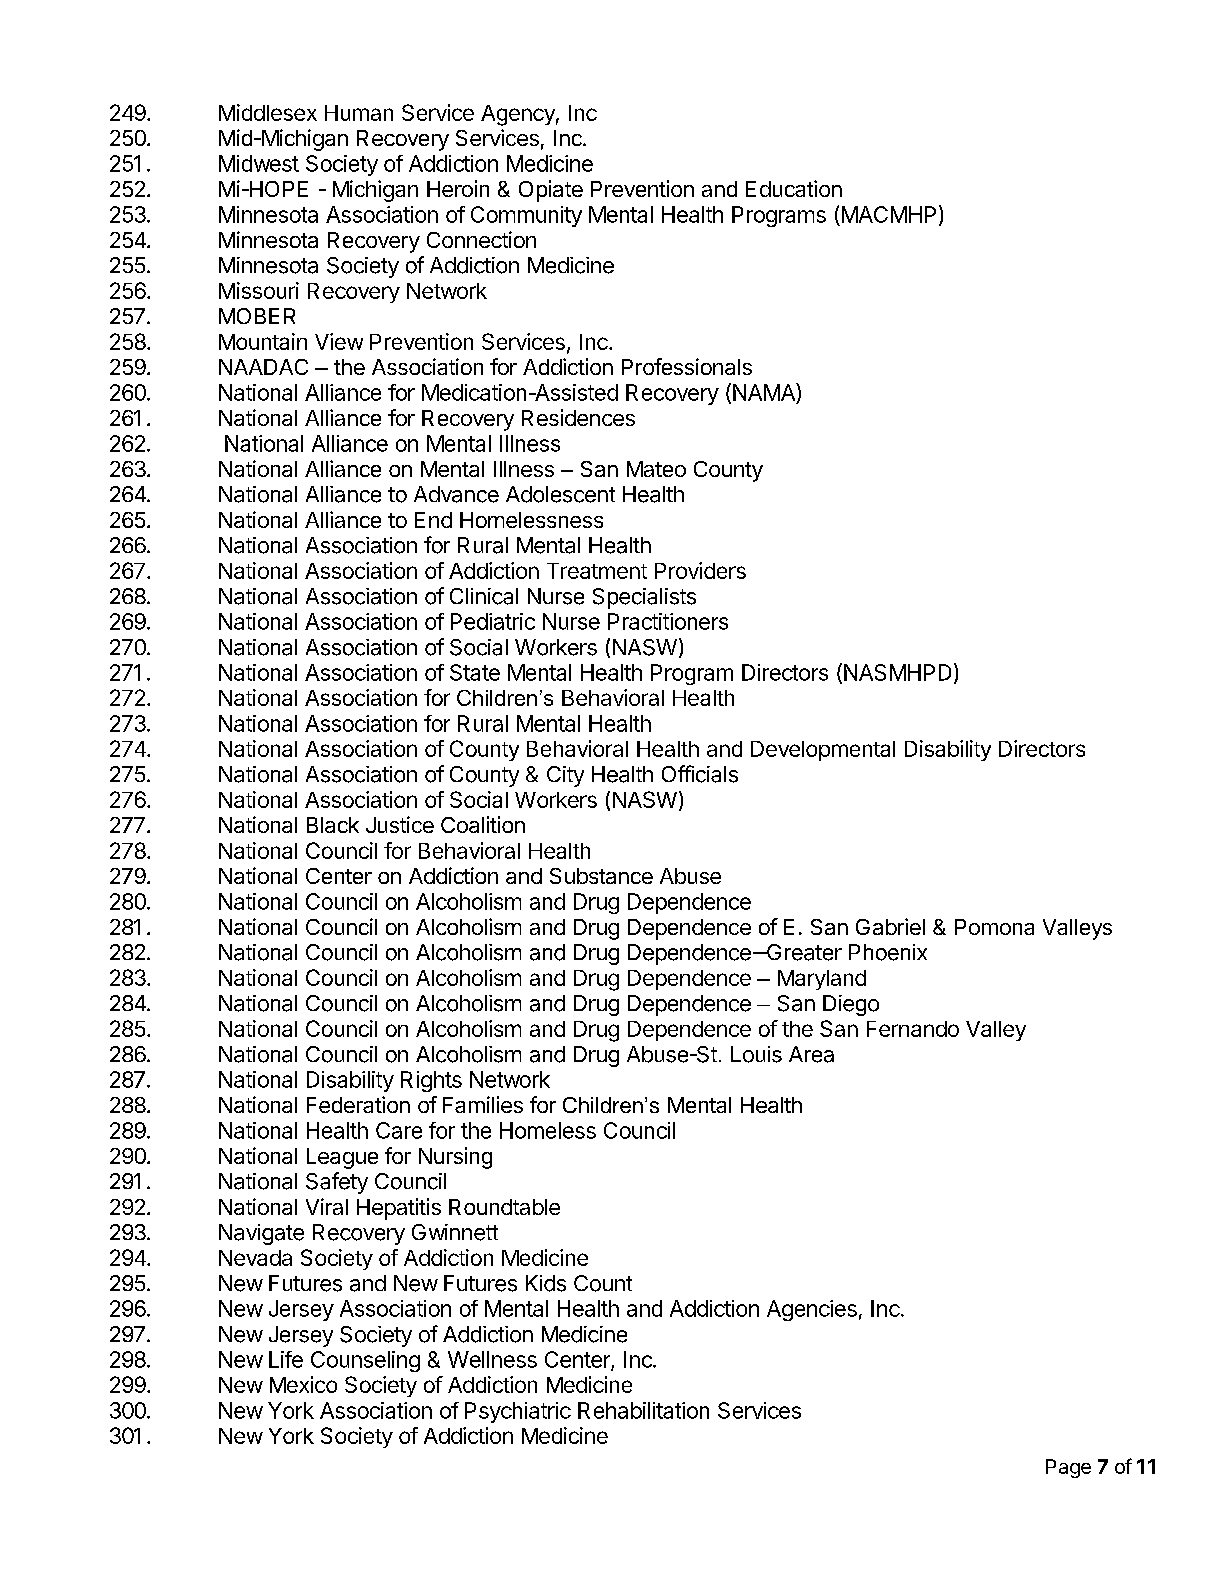 The width and height of the document is (1231, 1593). I want to click on Rehabilitation, so click(643, 1410).
